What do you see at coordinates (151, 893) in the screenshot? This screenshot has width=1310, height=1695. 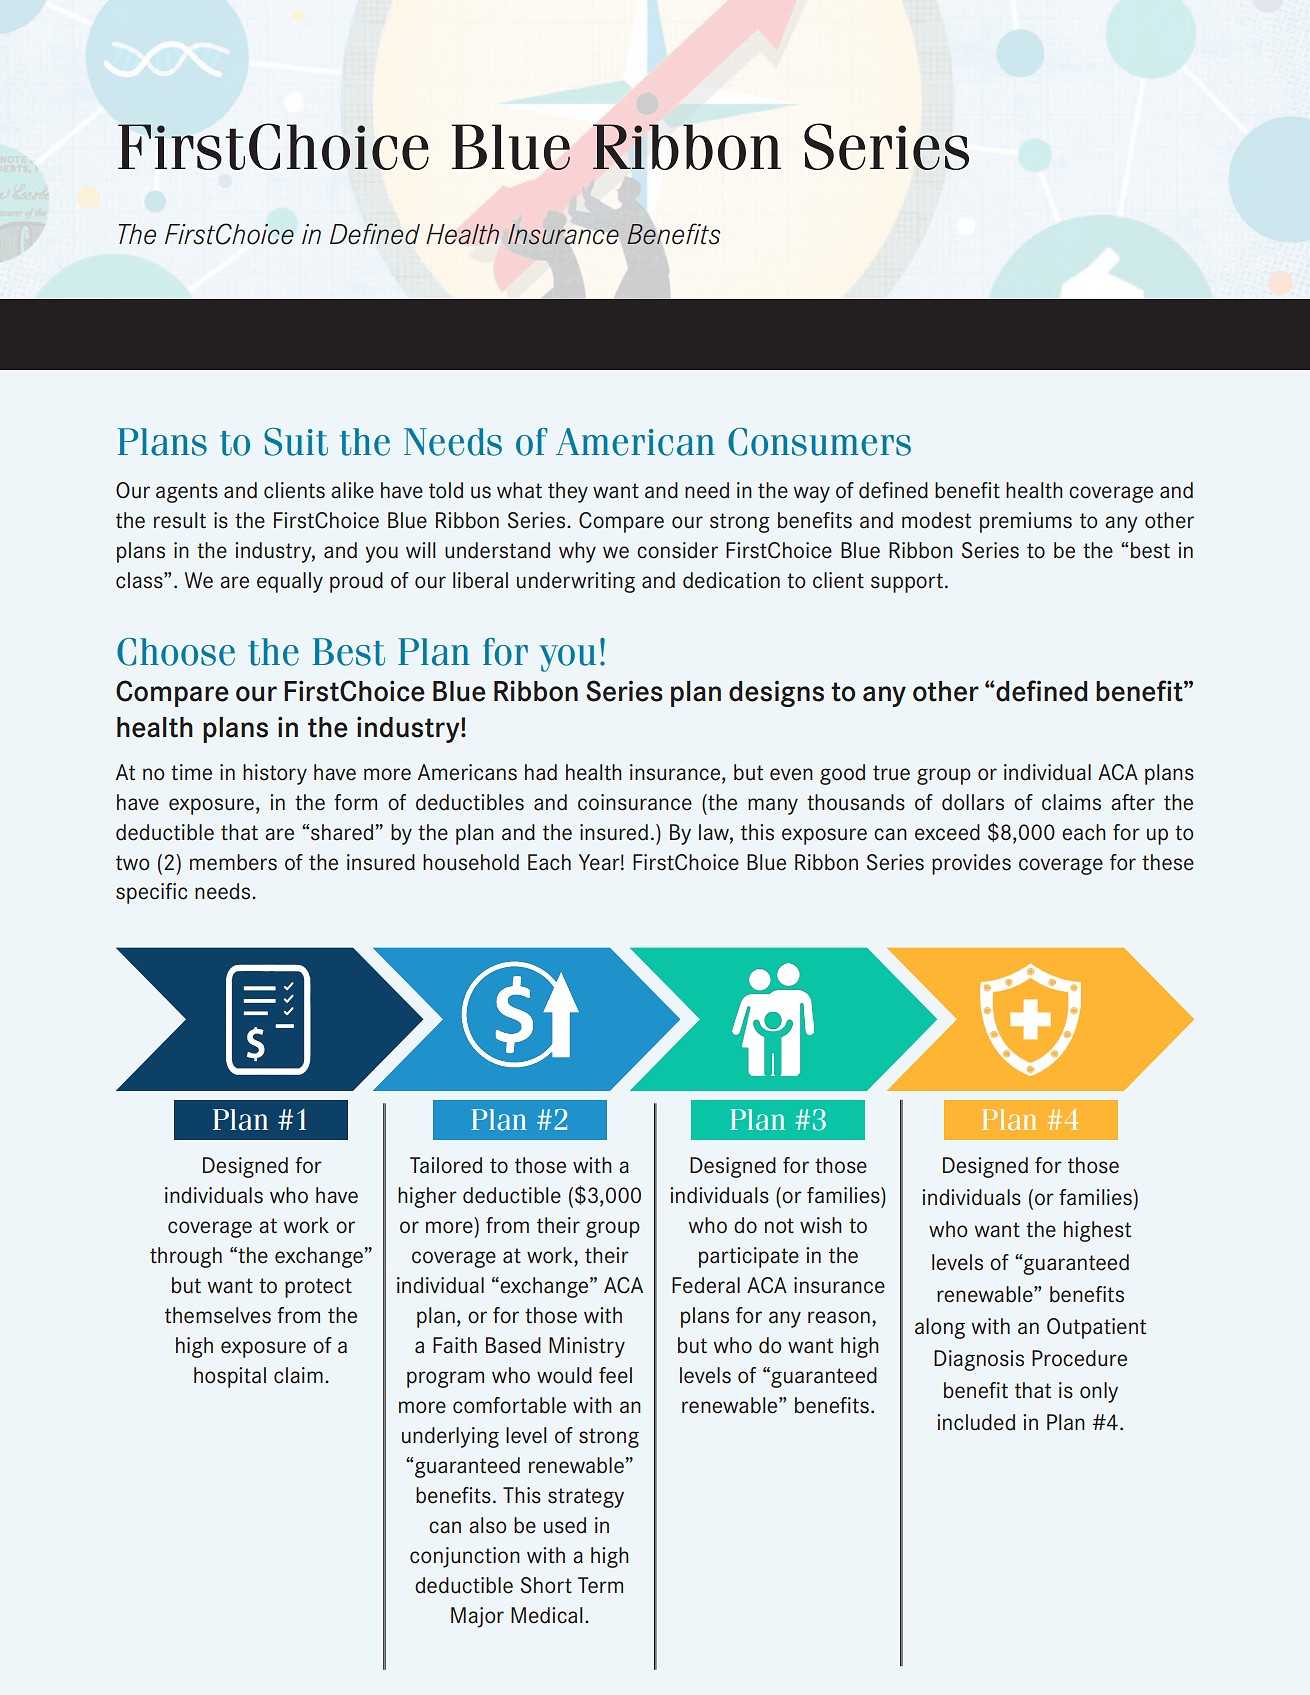 I see `specific` at bounding box center [151, 893].
